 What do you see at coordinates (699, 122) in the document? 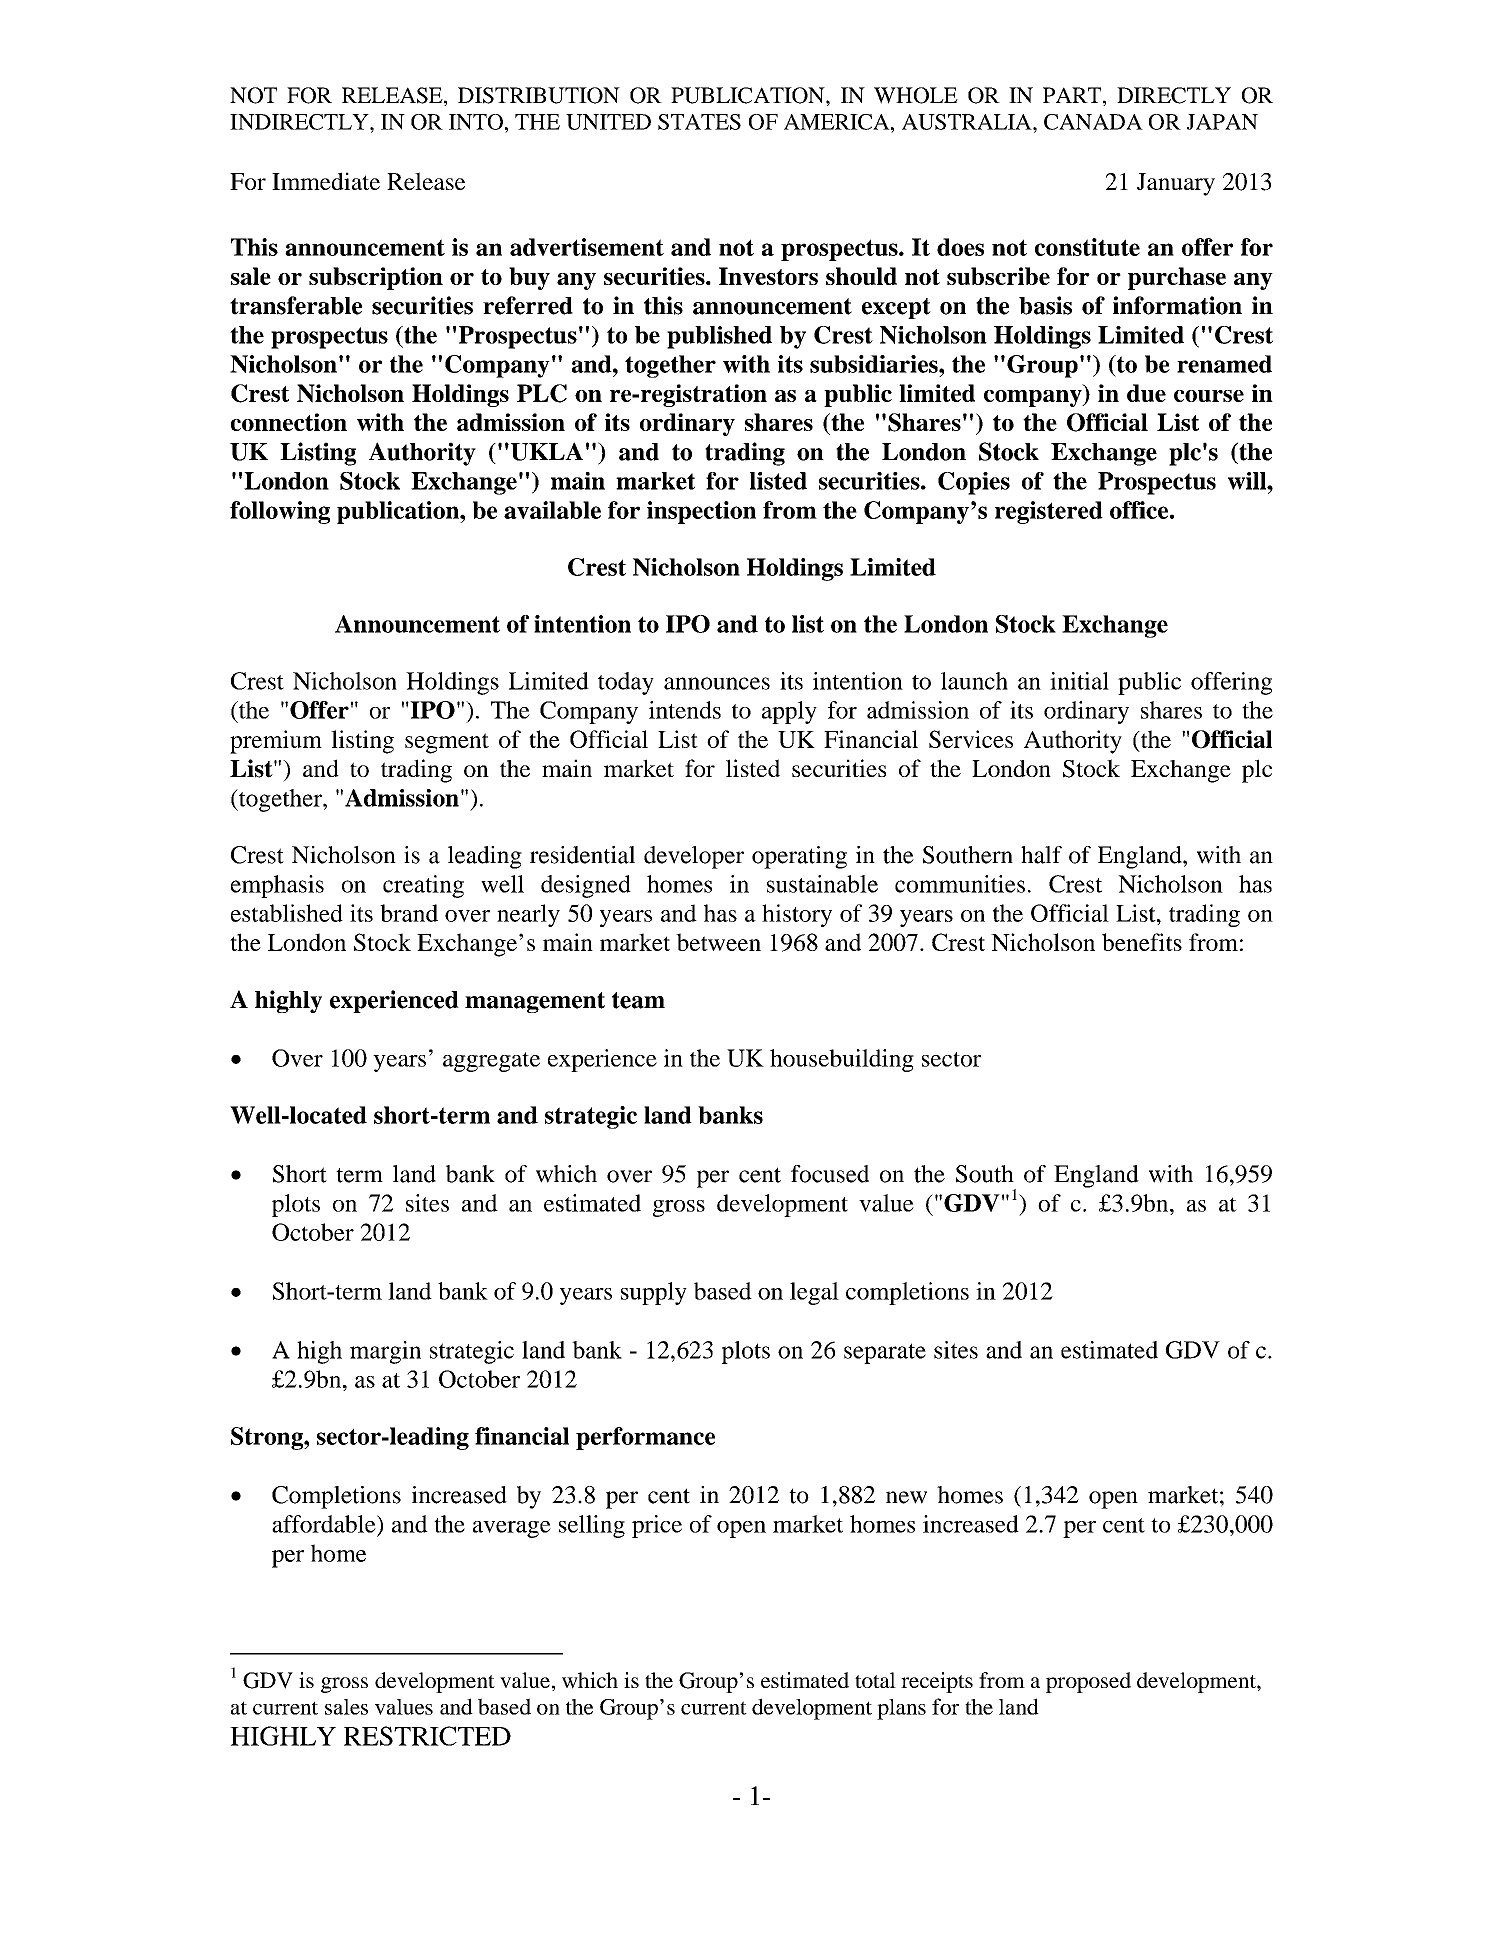
I see `STATES` at bounding box center [699, 122].
